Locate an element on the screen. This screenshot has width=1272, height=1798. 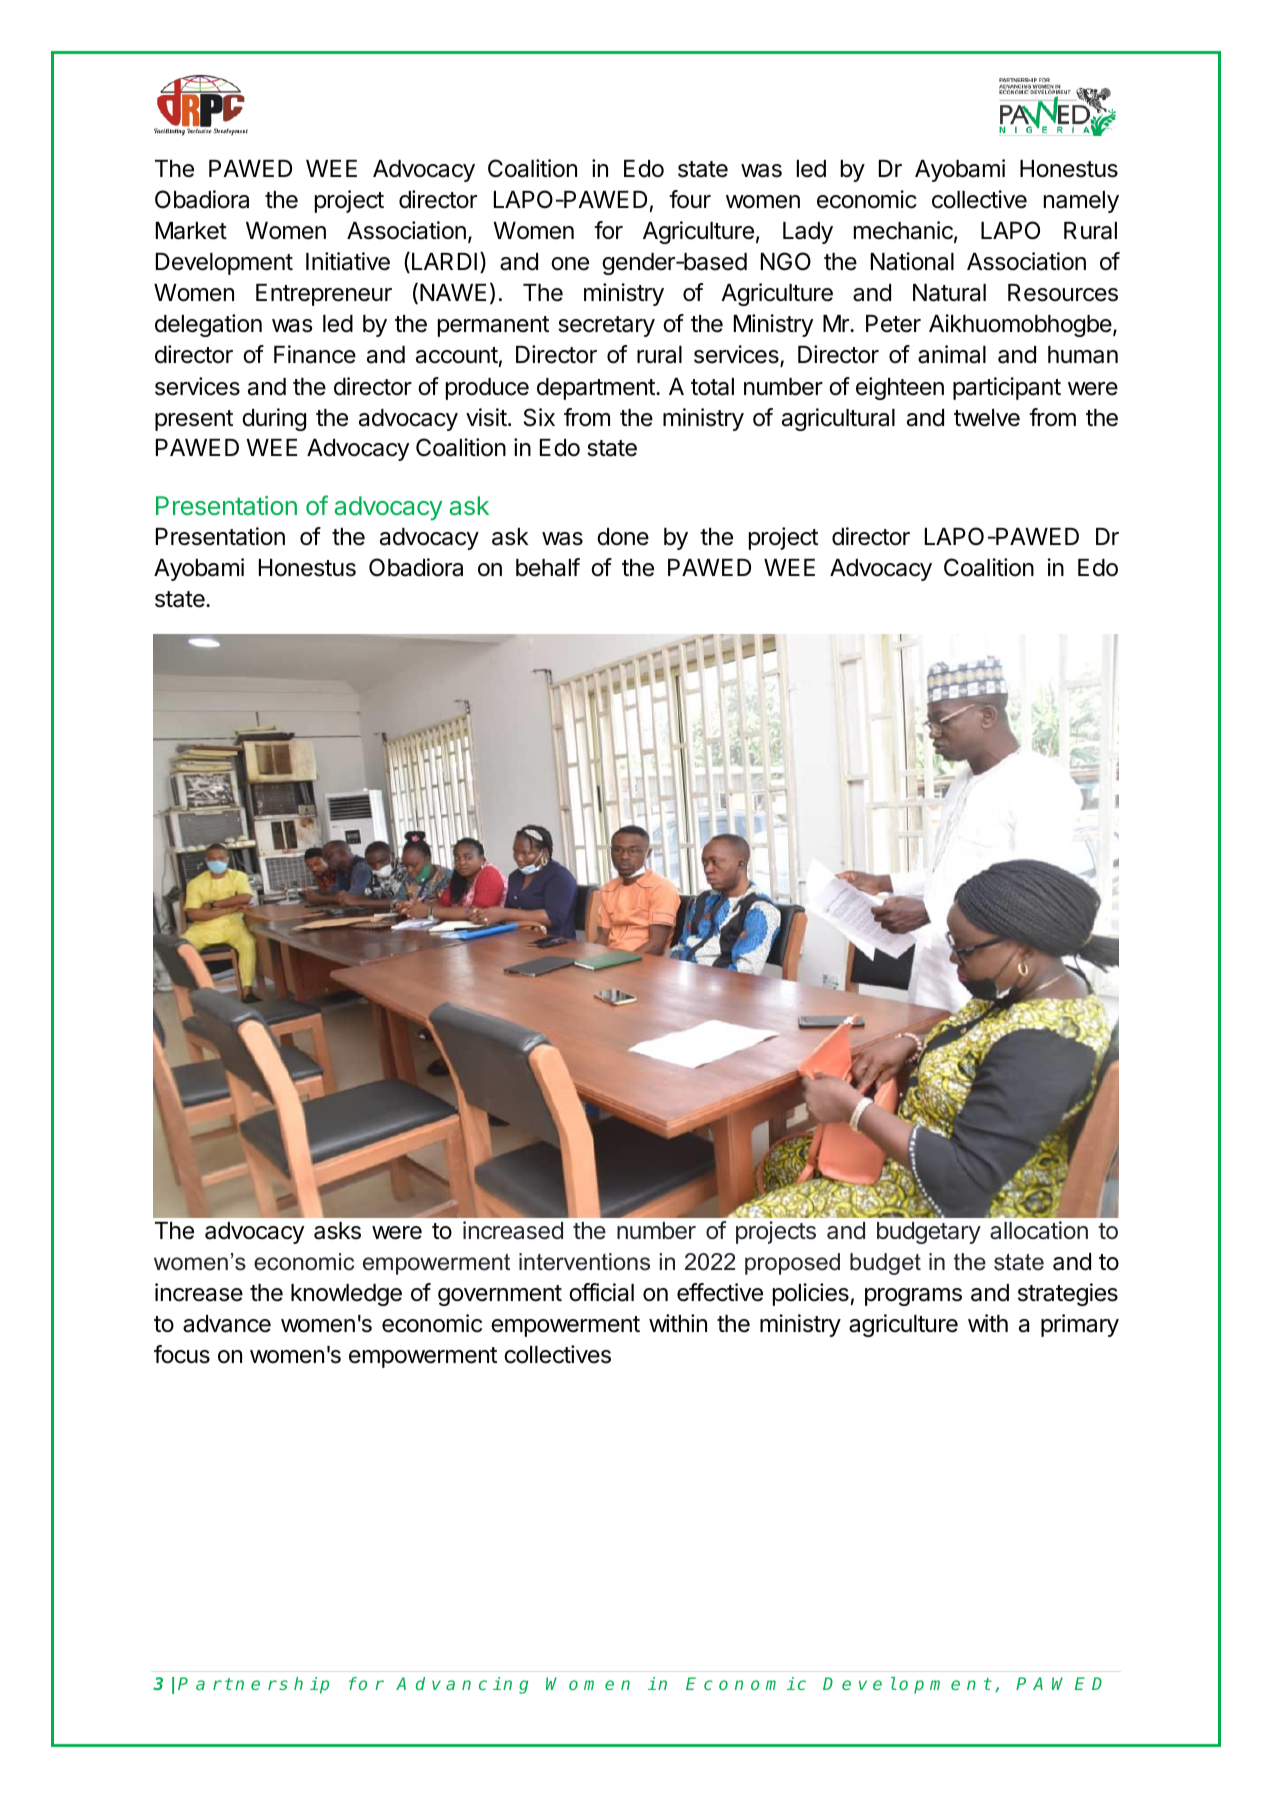
National is located at coordinates (912, 261).
